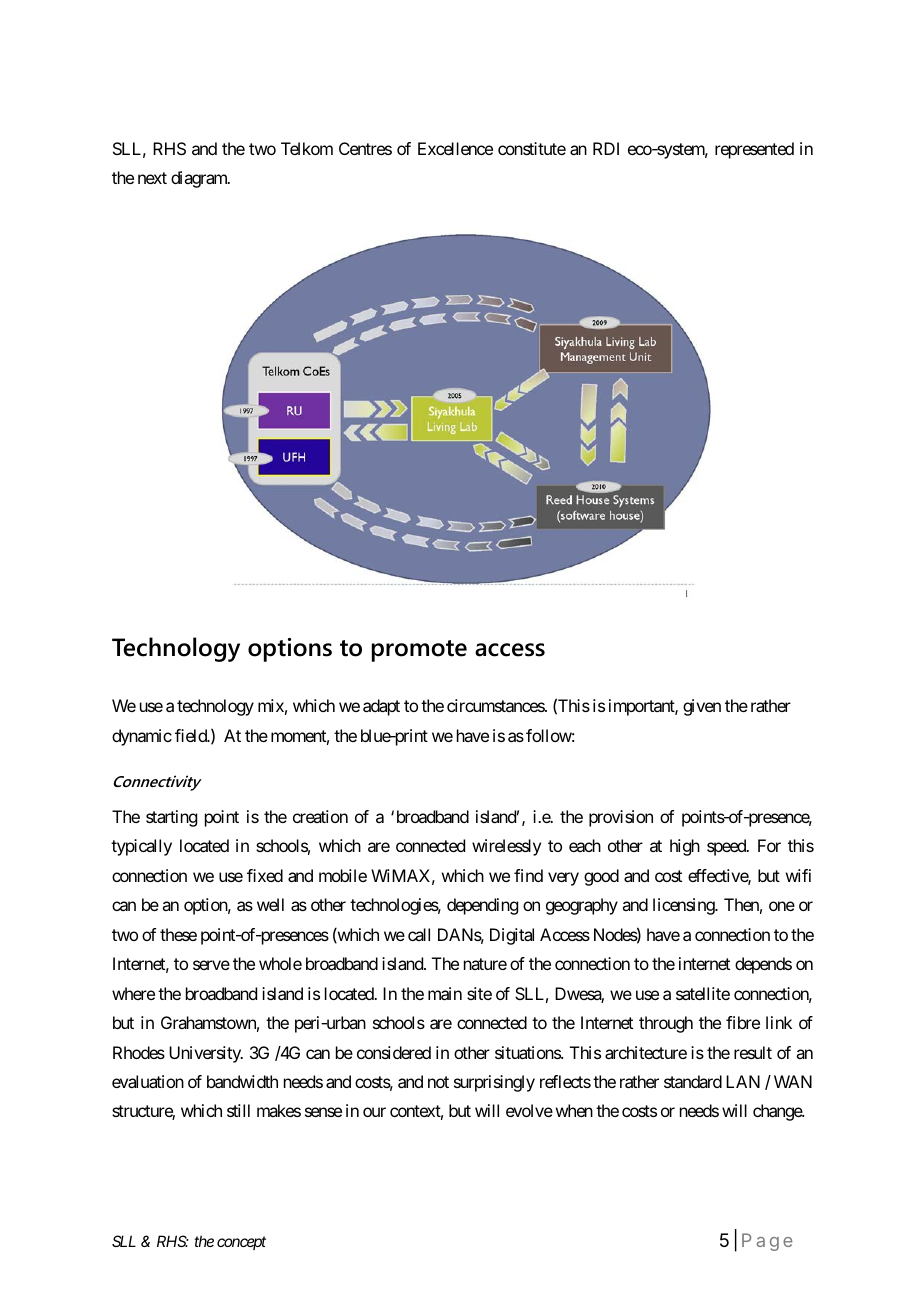 The image size is (924, 1308). I want to click on Excellence, so click(455, 148).
